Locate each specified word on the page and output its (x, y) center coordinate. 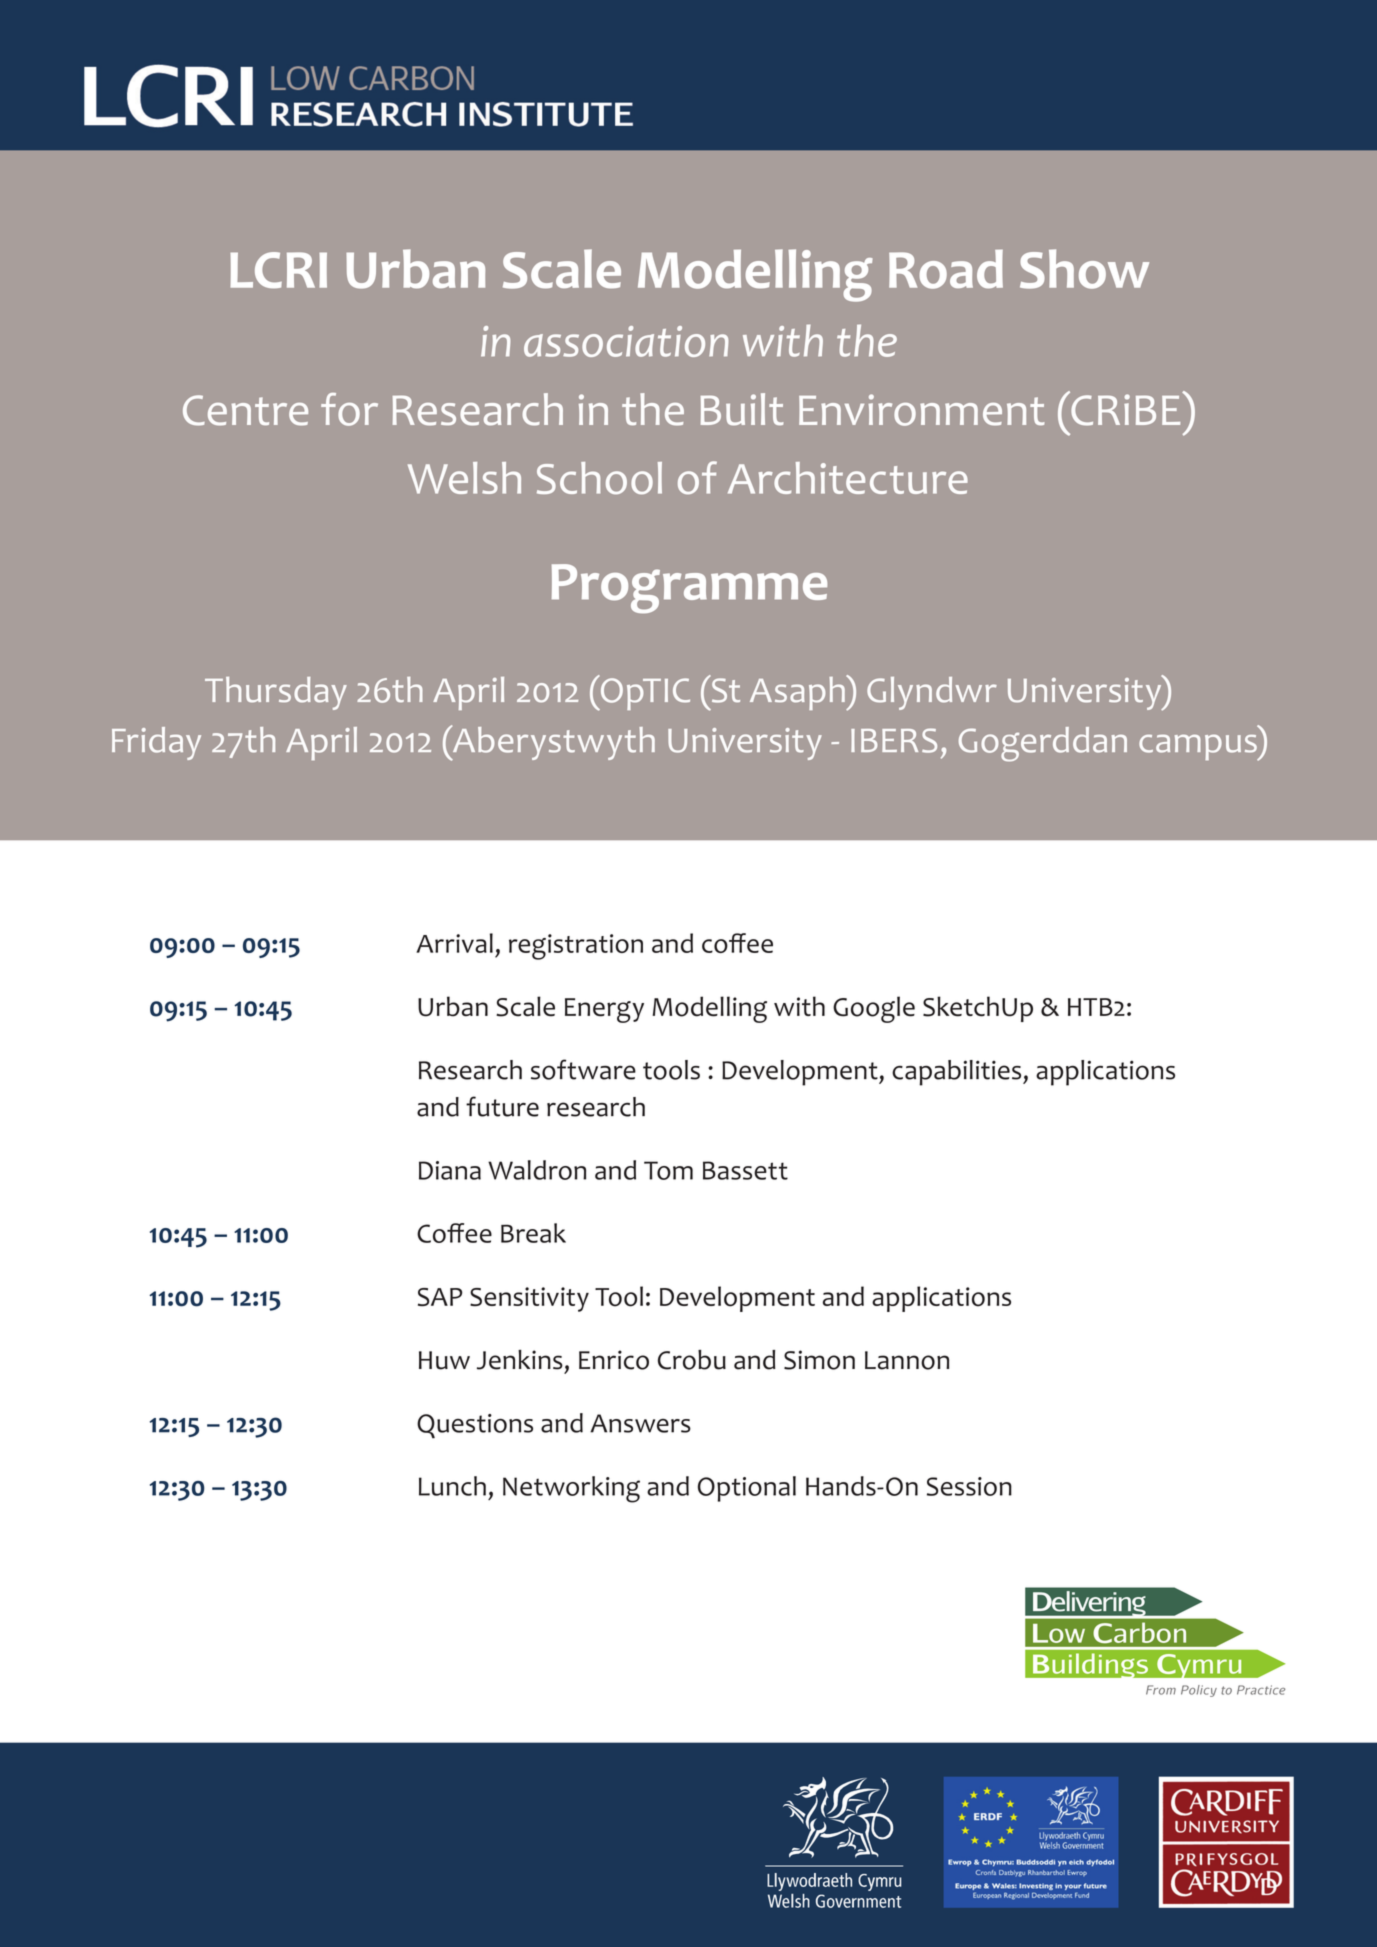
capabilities (958, 1073)
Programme (689, 588)
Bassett (745, 1170)
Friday (156, 743)
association (626, 341)
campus (1199, 747)
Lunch (452, 1486)
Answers (640, 1423)
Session (969, 1486)
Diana (450, 1170)
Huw (444, 1360)
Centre (245, 410)
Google (874, 1009)
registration (576, 947)
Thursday (276, 693)
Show (1084, 269)
